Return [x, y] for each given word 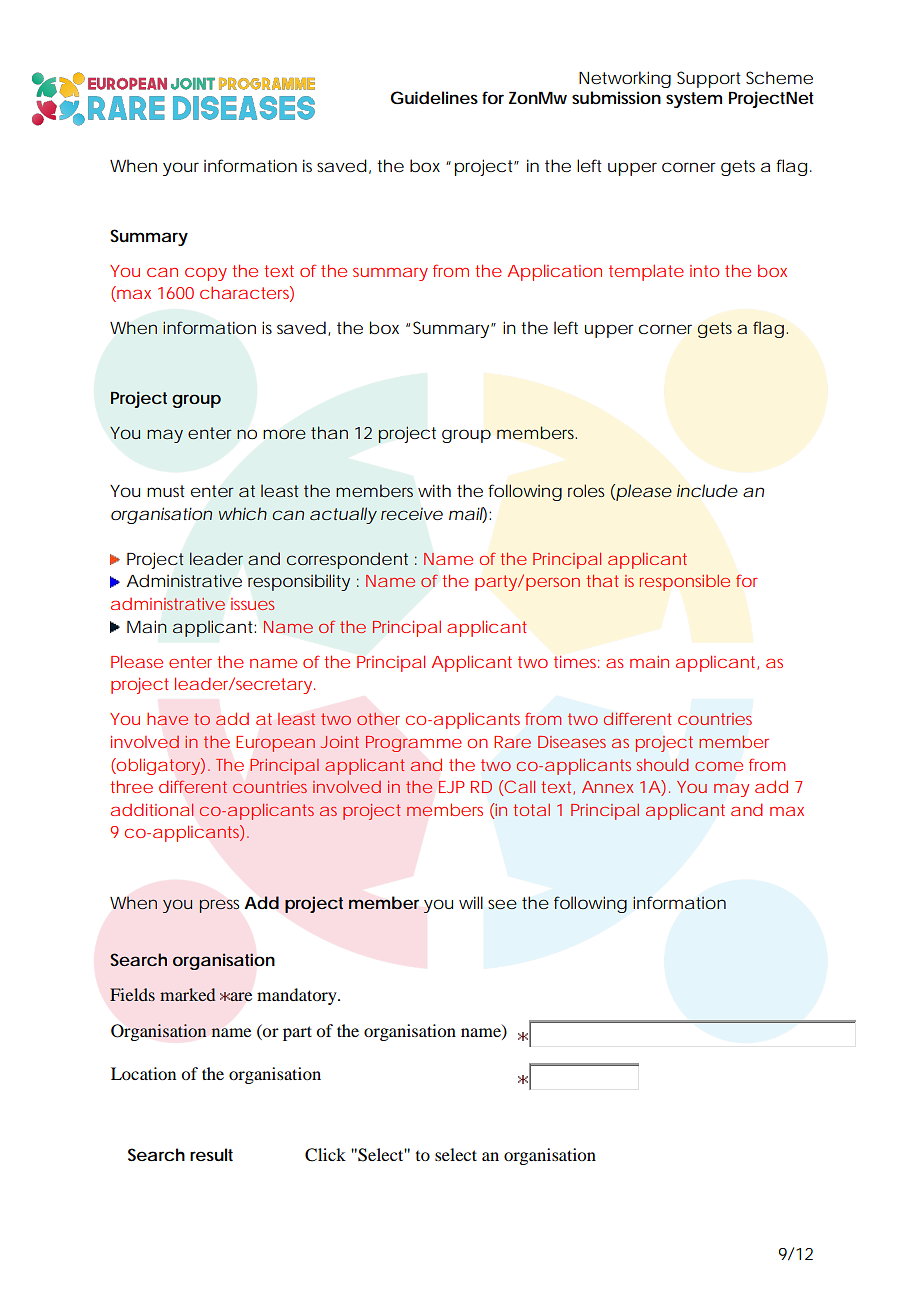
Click [325, 1155]
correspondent [347, 560]
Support [709, 79]
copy [206, 274]
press [219, 906]
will [471, 902]
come [719, 766]
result [211, 1154]
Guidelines [434, 97]
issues [252, 604]
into [704, 271]
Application [554, 272]
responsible [685, 583]
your [181, 169]
